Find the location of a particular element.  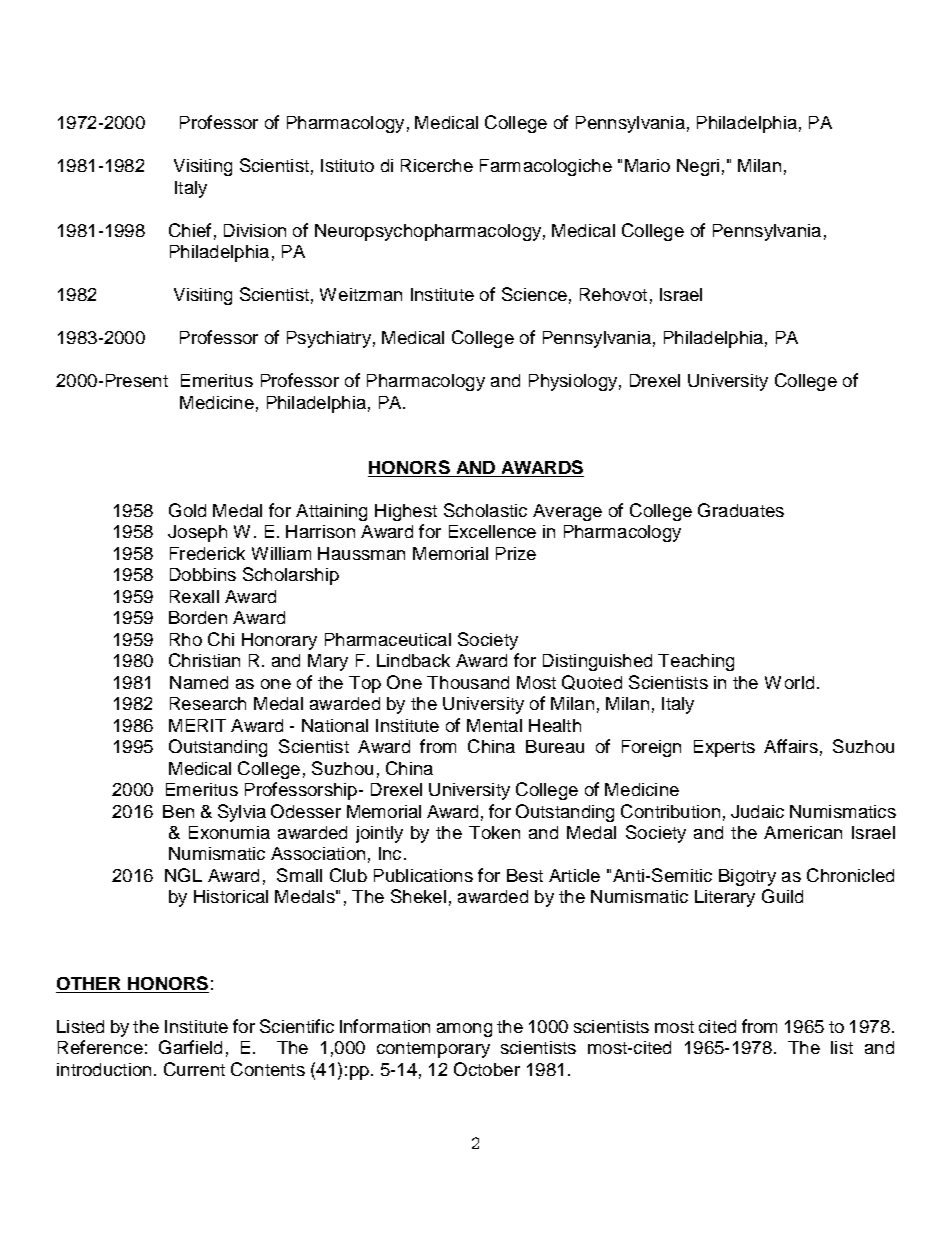

Scholastic is located at coordinates (485, 510).
